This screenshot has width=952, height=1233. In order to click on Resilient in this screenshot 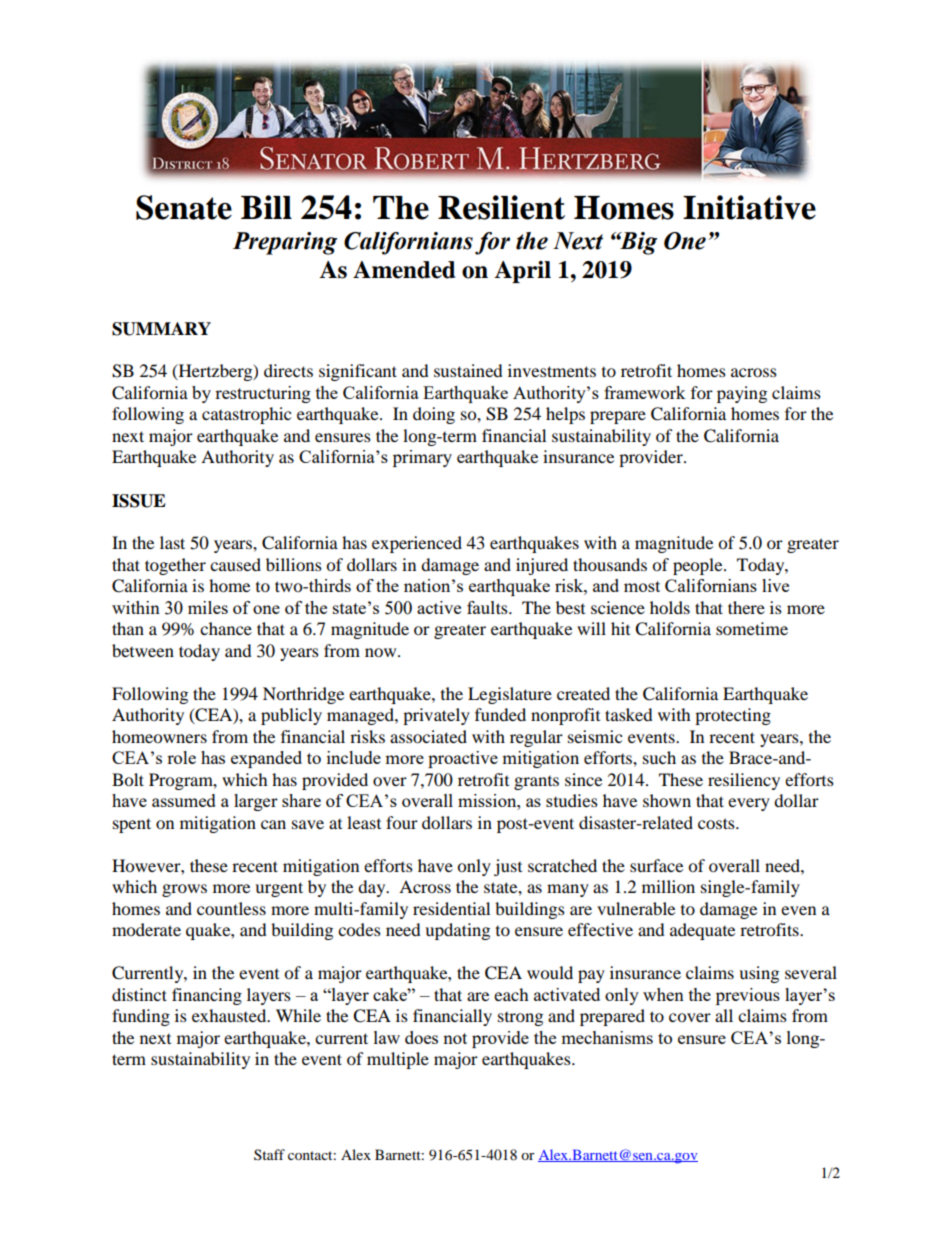, I will do `click(501, 207)`.
